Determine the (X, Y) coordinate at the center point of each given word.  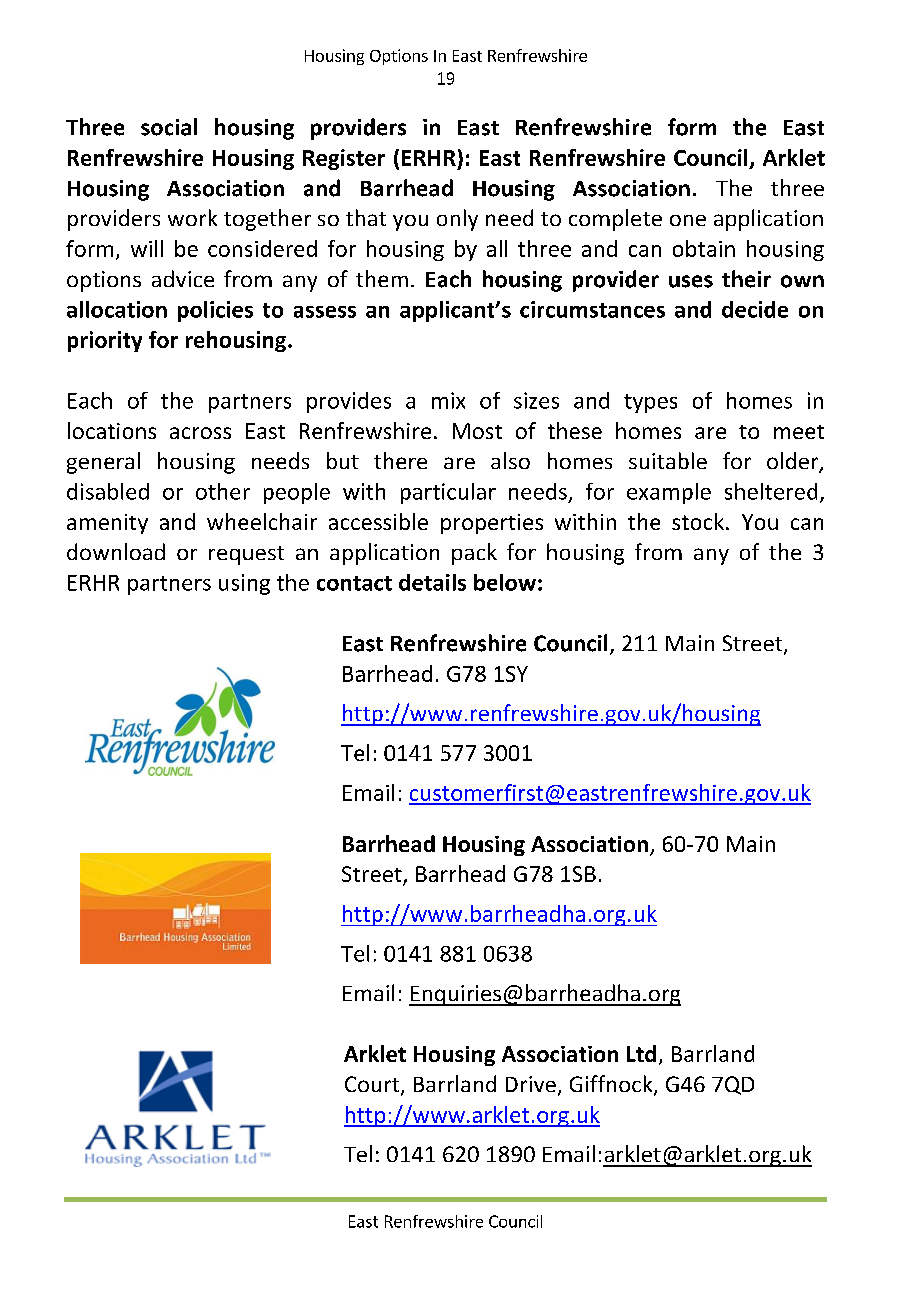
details (432, 582)
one (688, 220)
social (169, 127)
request (246, 555)
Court (373, 1085)
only (457, 220)
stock (698, 521)
